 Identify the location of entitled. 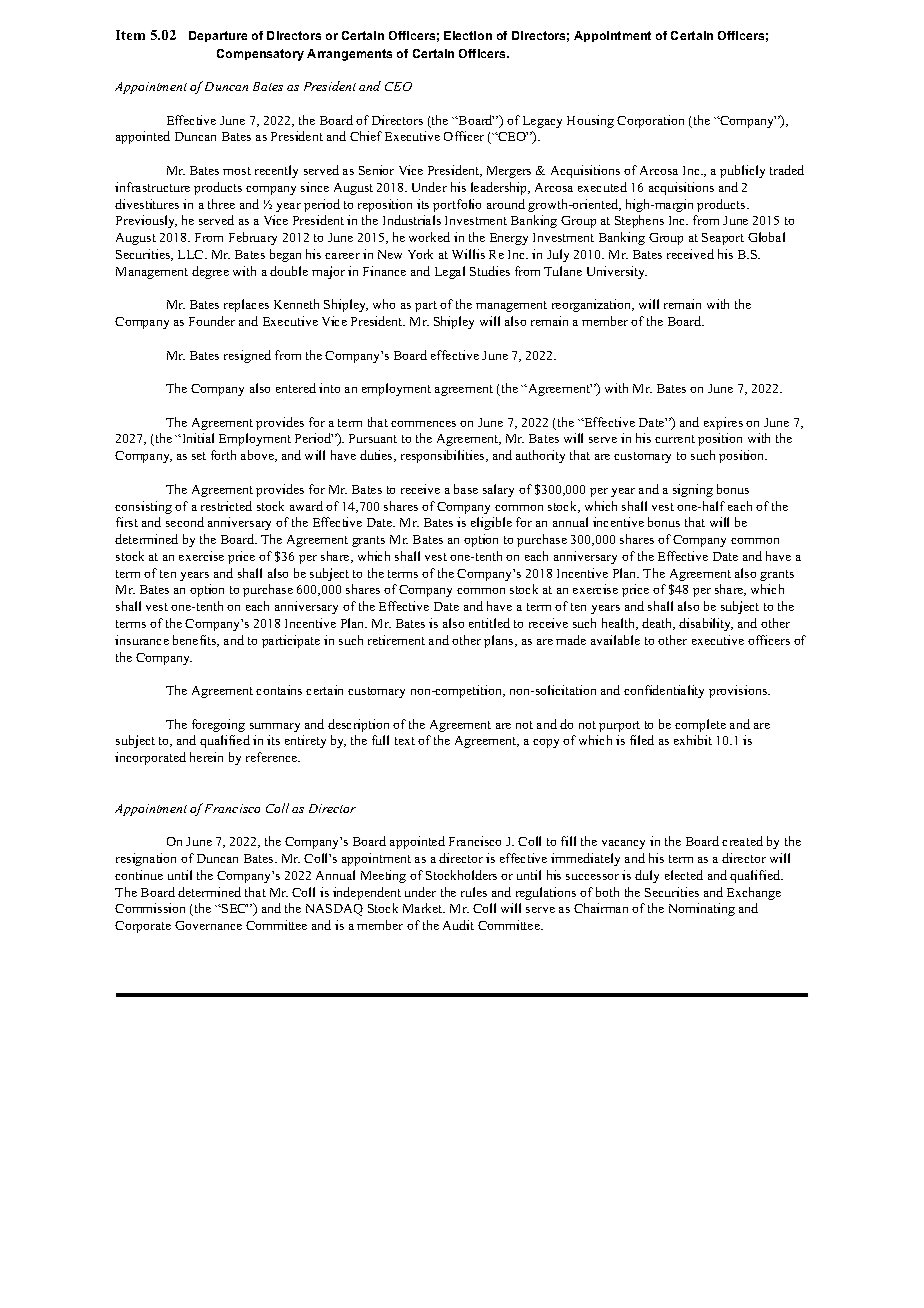
(489, 623).
